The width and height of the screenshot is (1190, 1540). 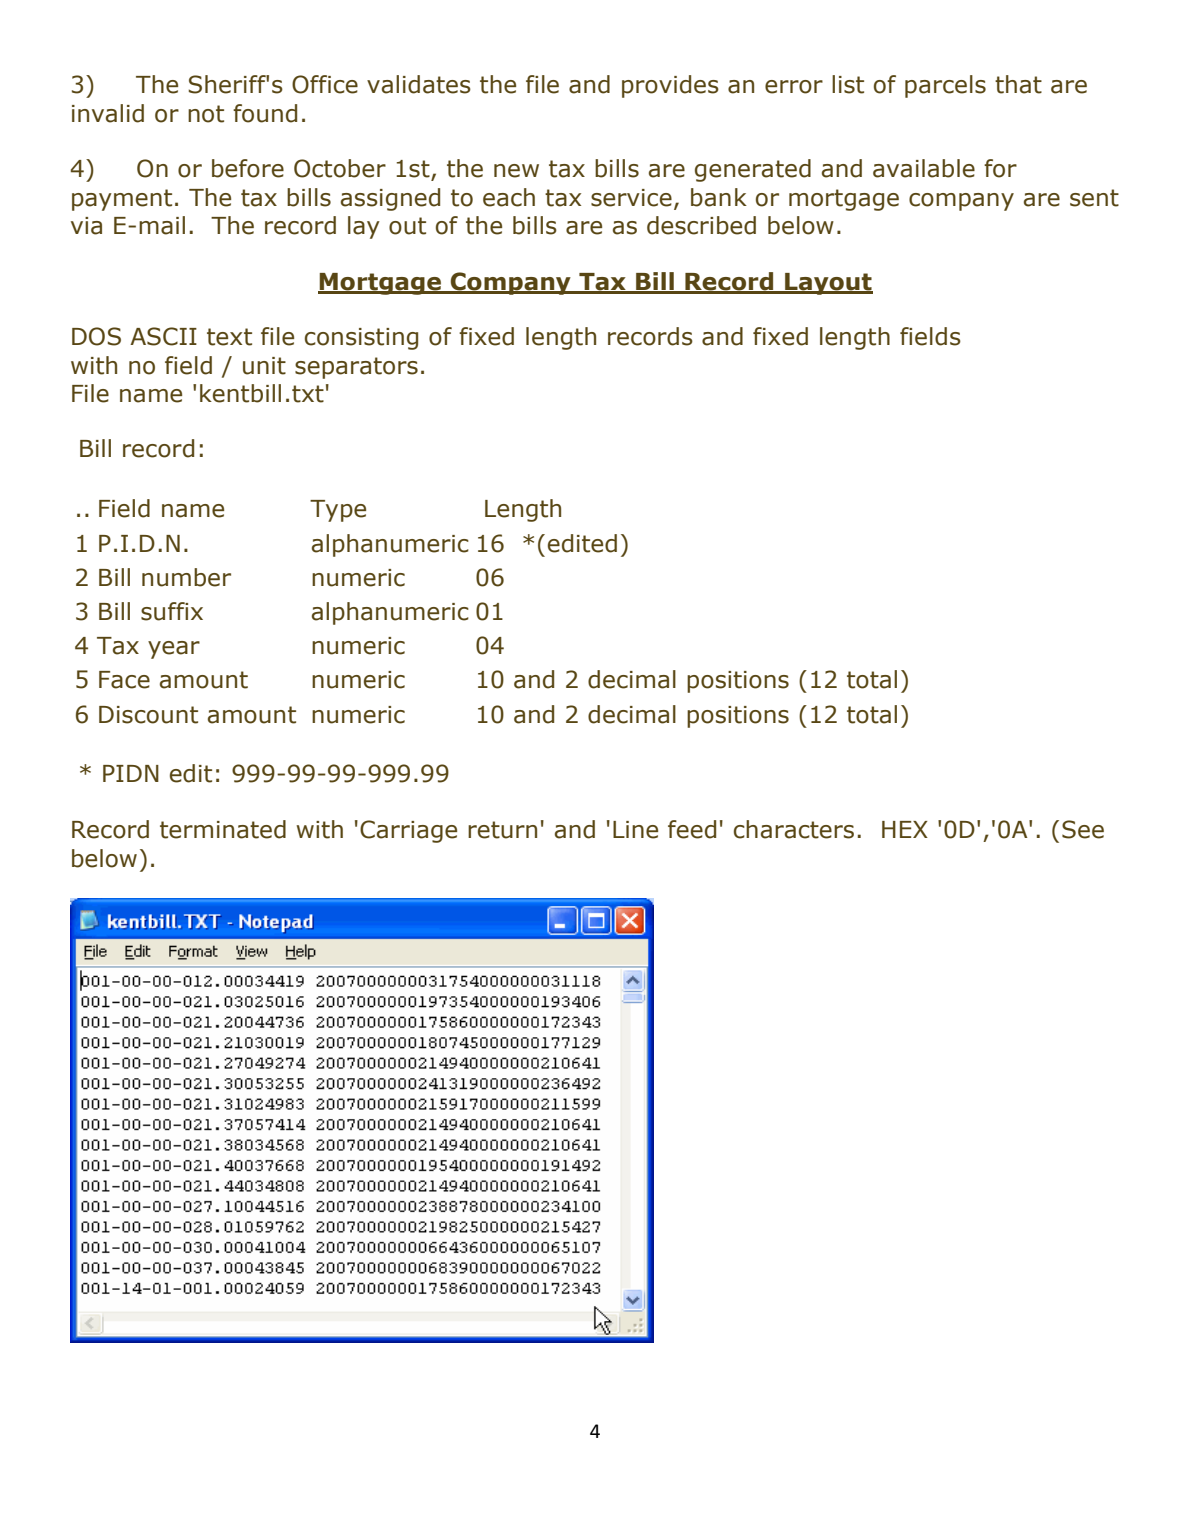 I want to click on separators, so click(x=356, y=368).
